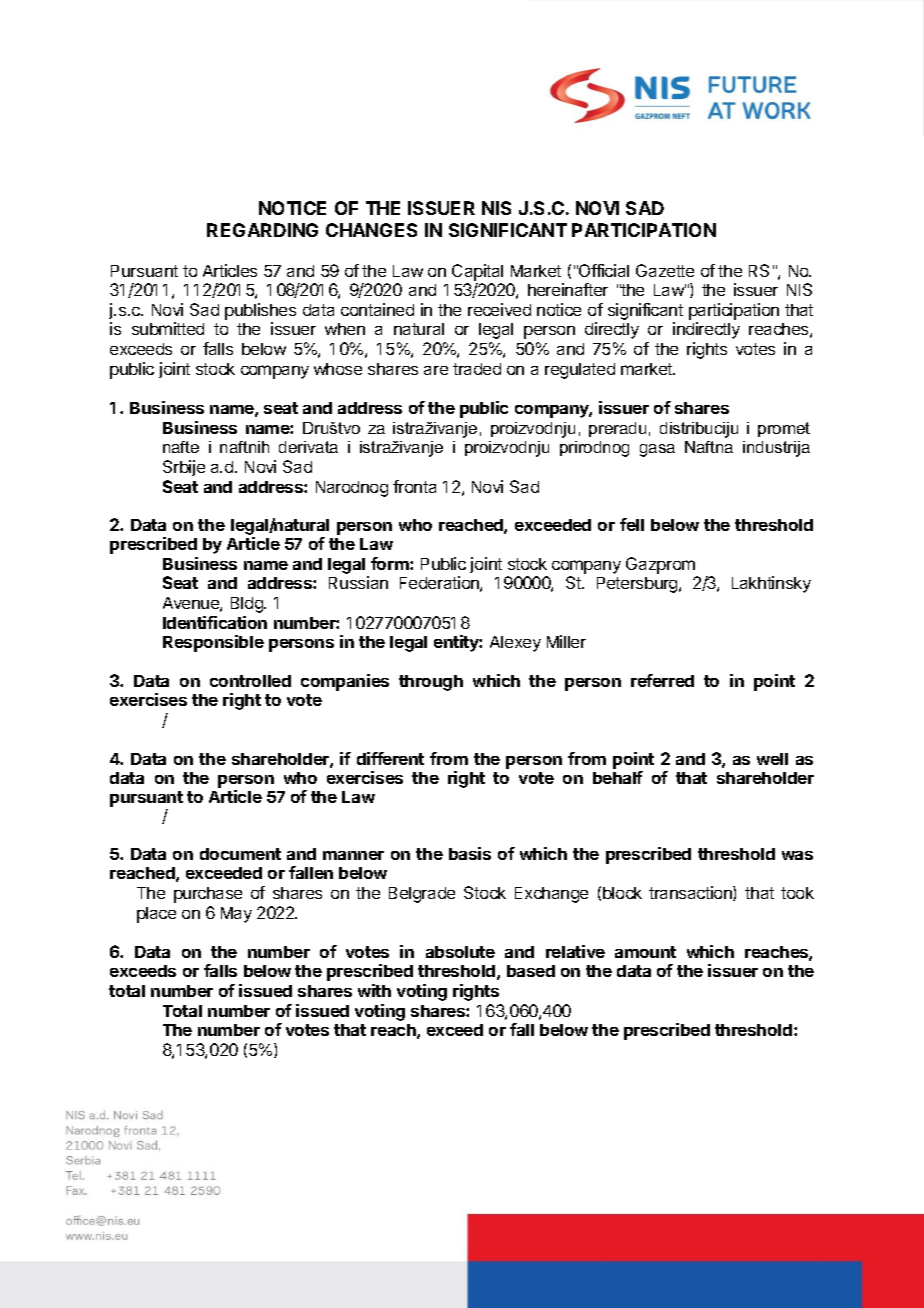 The width and height of the page is (924, 1308). What do you see at coordinates (460, 952) in the page?
I see `absolute` at bounding box center [460, 952].
